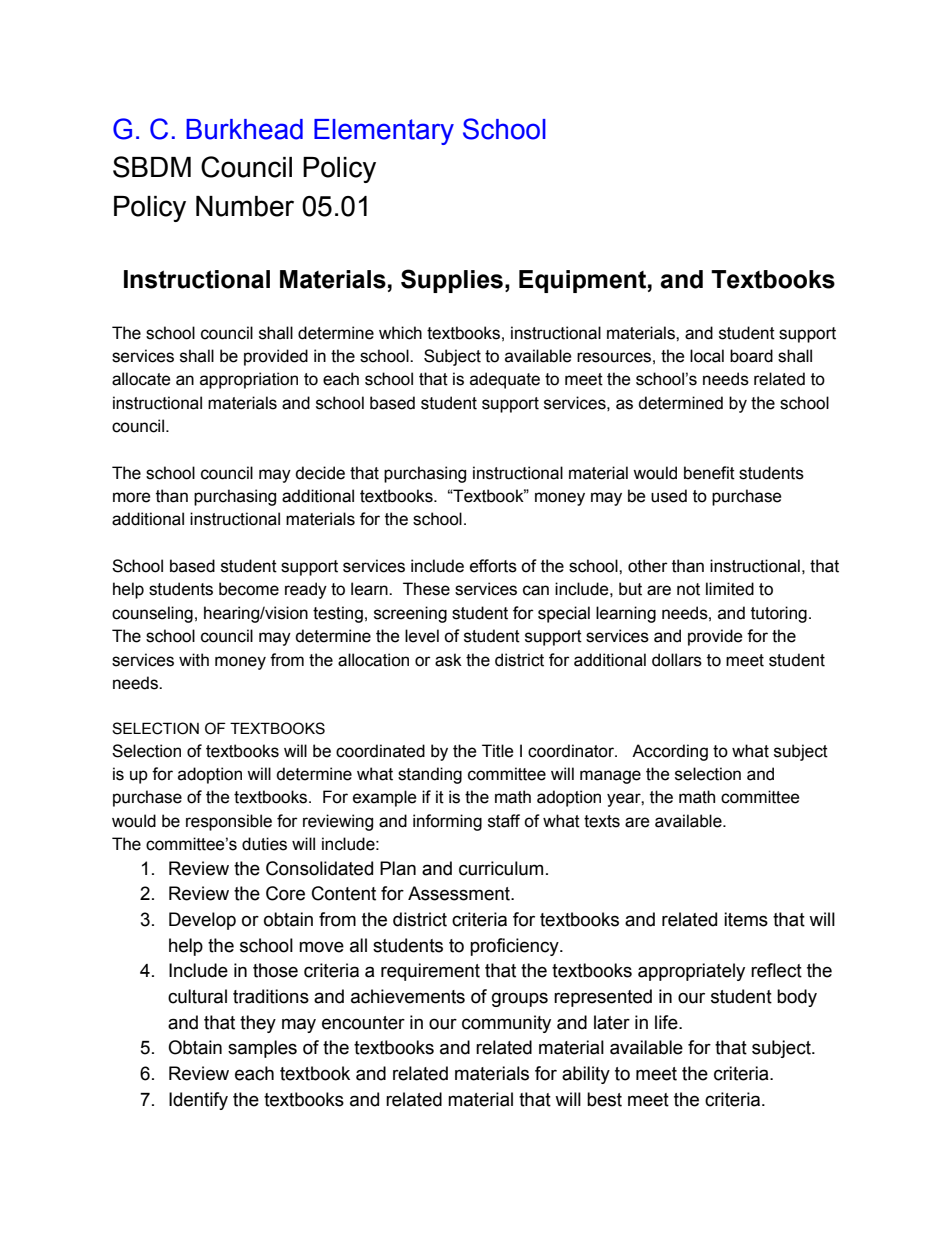 The width and height of the screenshot is (952, 1233). I want to click on Elementary, so click(384, 132).
